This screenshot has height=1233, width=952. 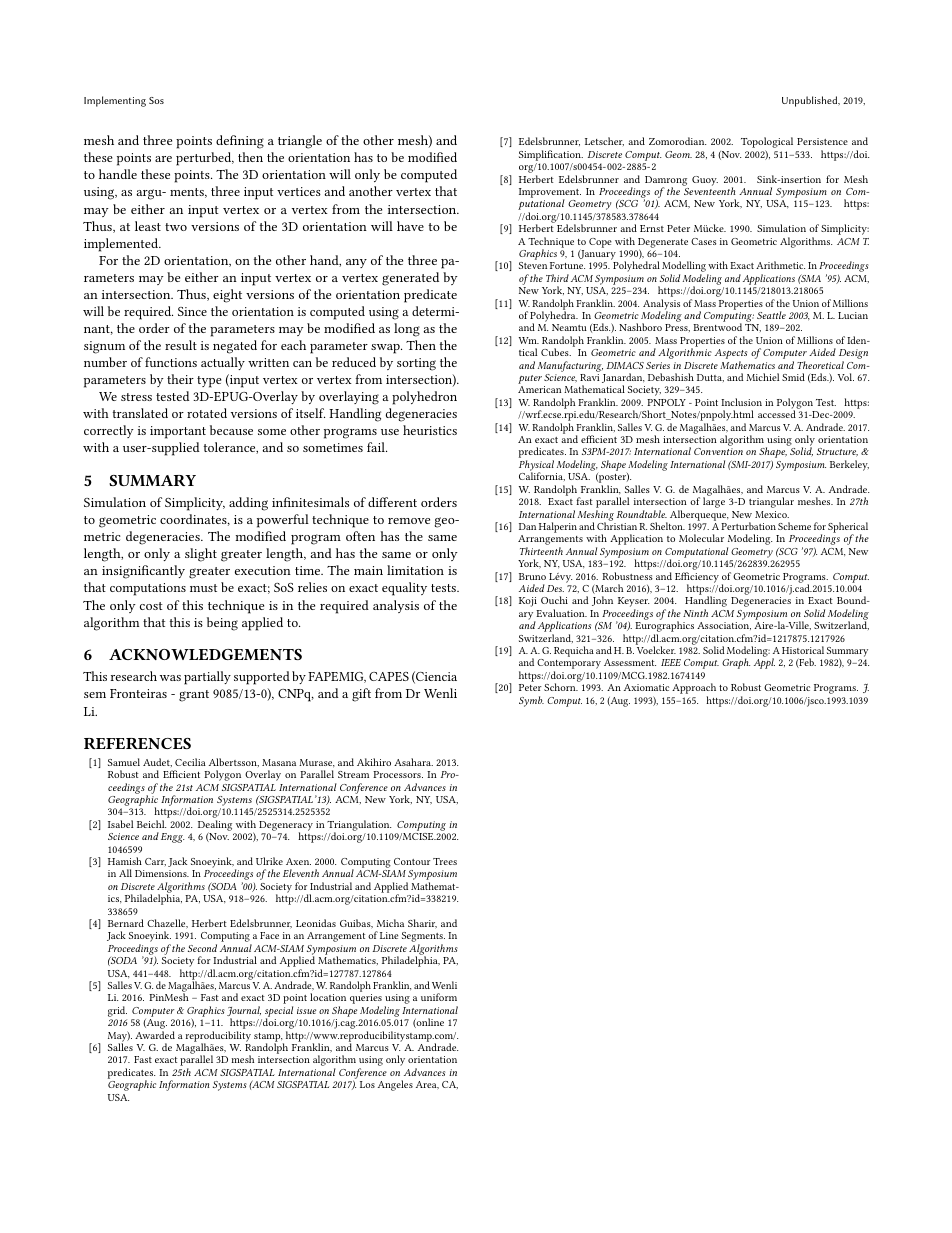 What do you see at coordinates (398, 774) in the screenshot?
I see `Processors` at bounding box center [398, 774].
